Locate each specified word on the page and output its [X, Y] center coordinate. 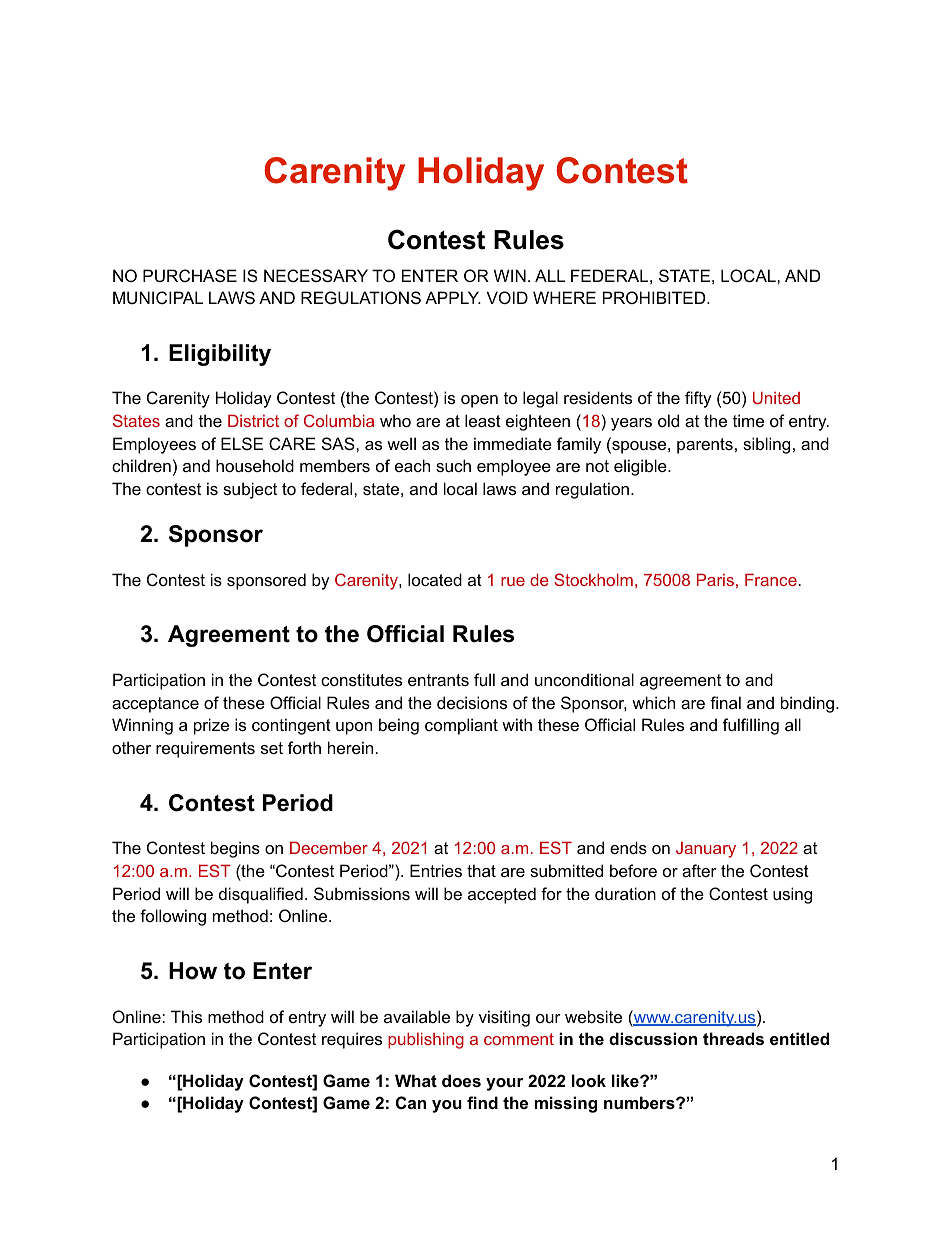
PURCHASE [190, 275]
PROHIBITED [655, 297]
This [186, 1016]
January [706, 850]
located [435, 579]
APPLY [453, 297]
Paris [715, 579]
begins [235, 849]
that [481, 870]
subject [250, 490]
